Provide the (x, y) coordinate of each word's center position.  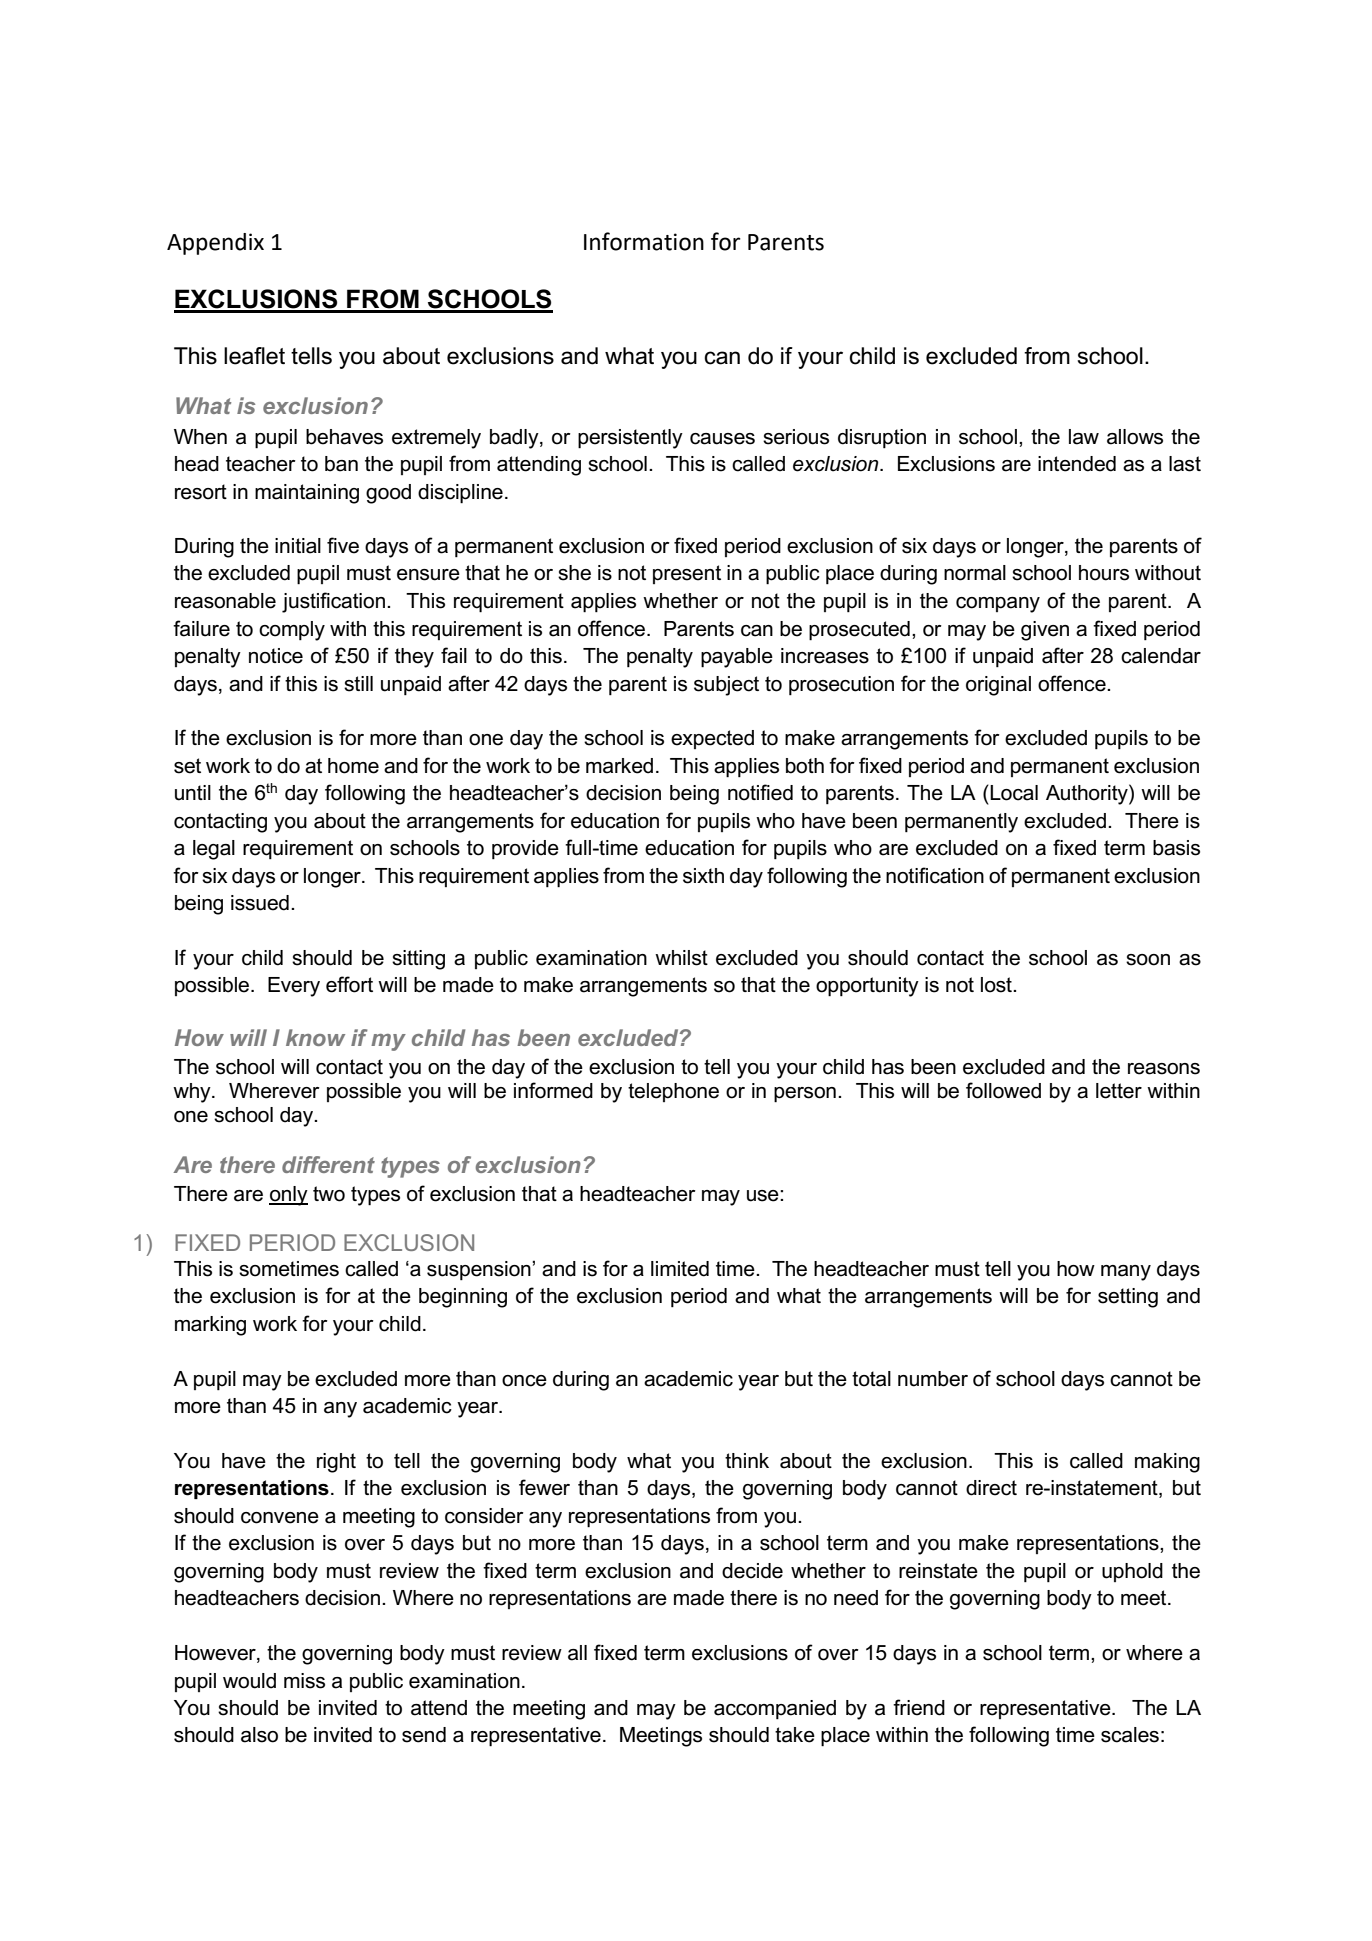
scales (1130, 1735)
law (1084, 437)
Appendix (215, 244)
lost (997, 985)
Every (294, 987)
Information (644, 241)
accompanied (775, 1709)
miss (304, 1681)
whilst (681, 958)
